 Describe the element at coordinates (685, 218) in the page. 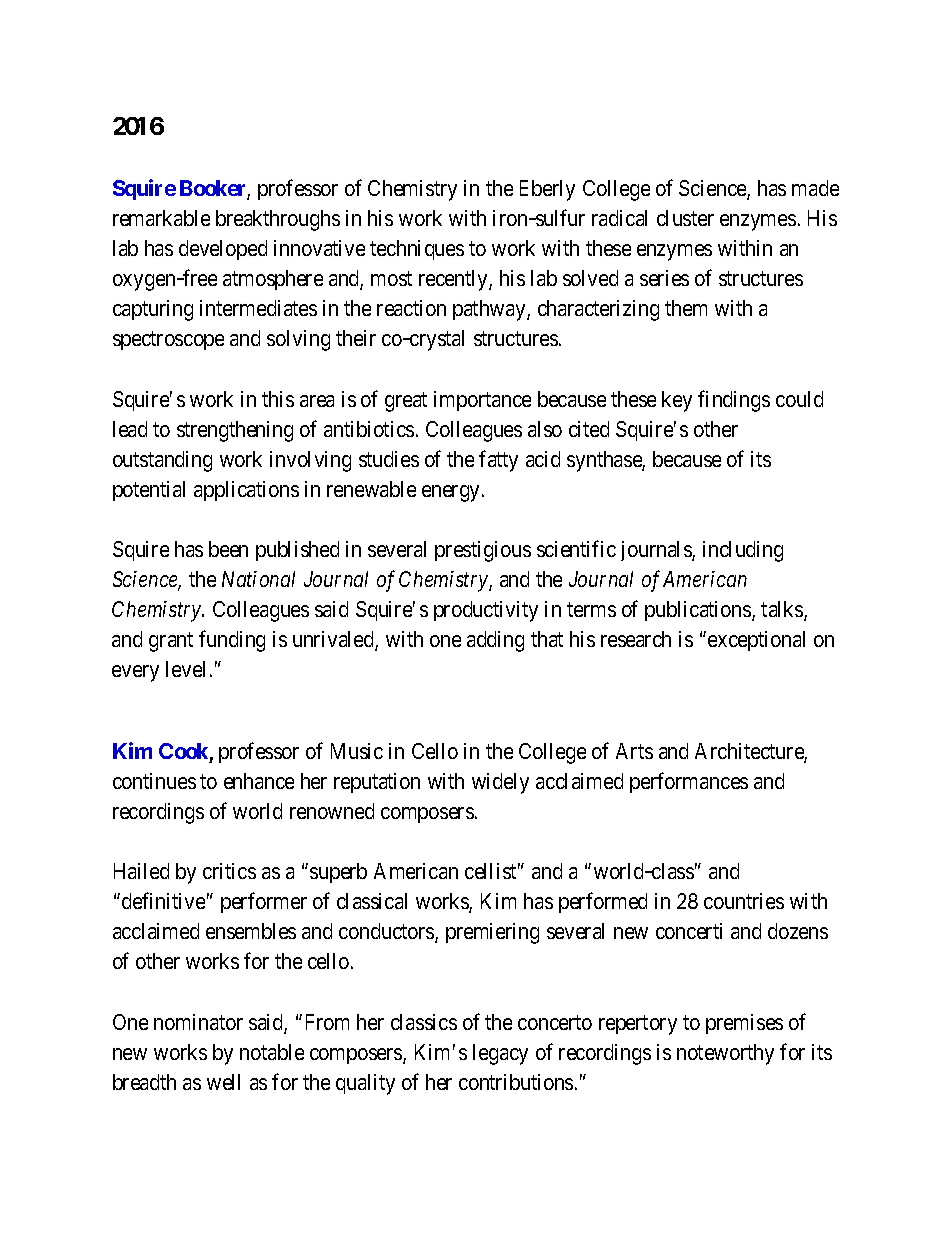

I see `cluster` at that location.
